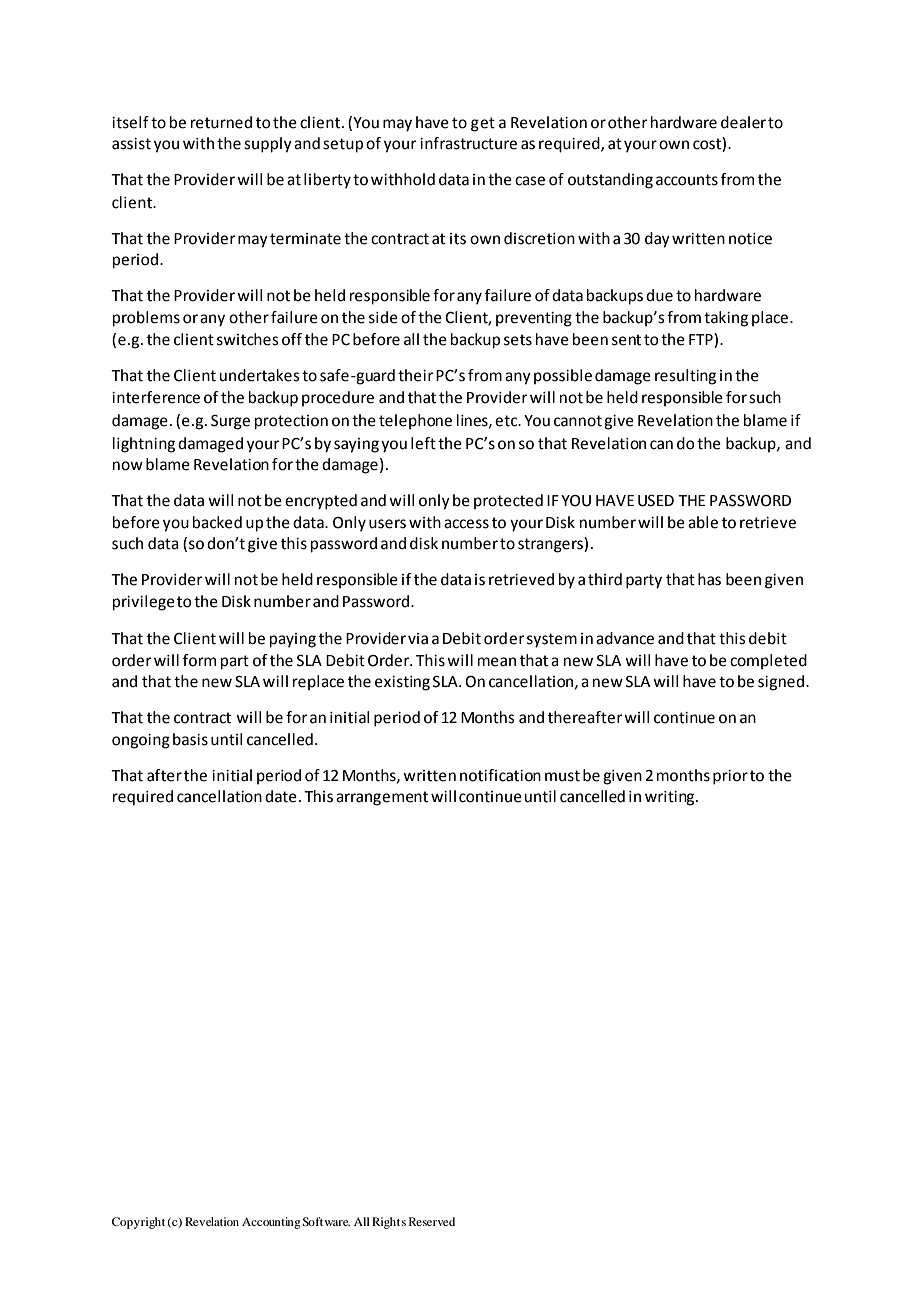  Describe the element at coordinates (497, 662) in the screenshot. I see `mean` at that location.
